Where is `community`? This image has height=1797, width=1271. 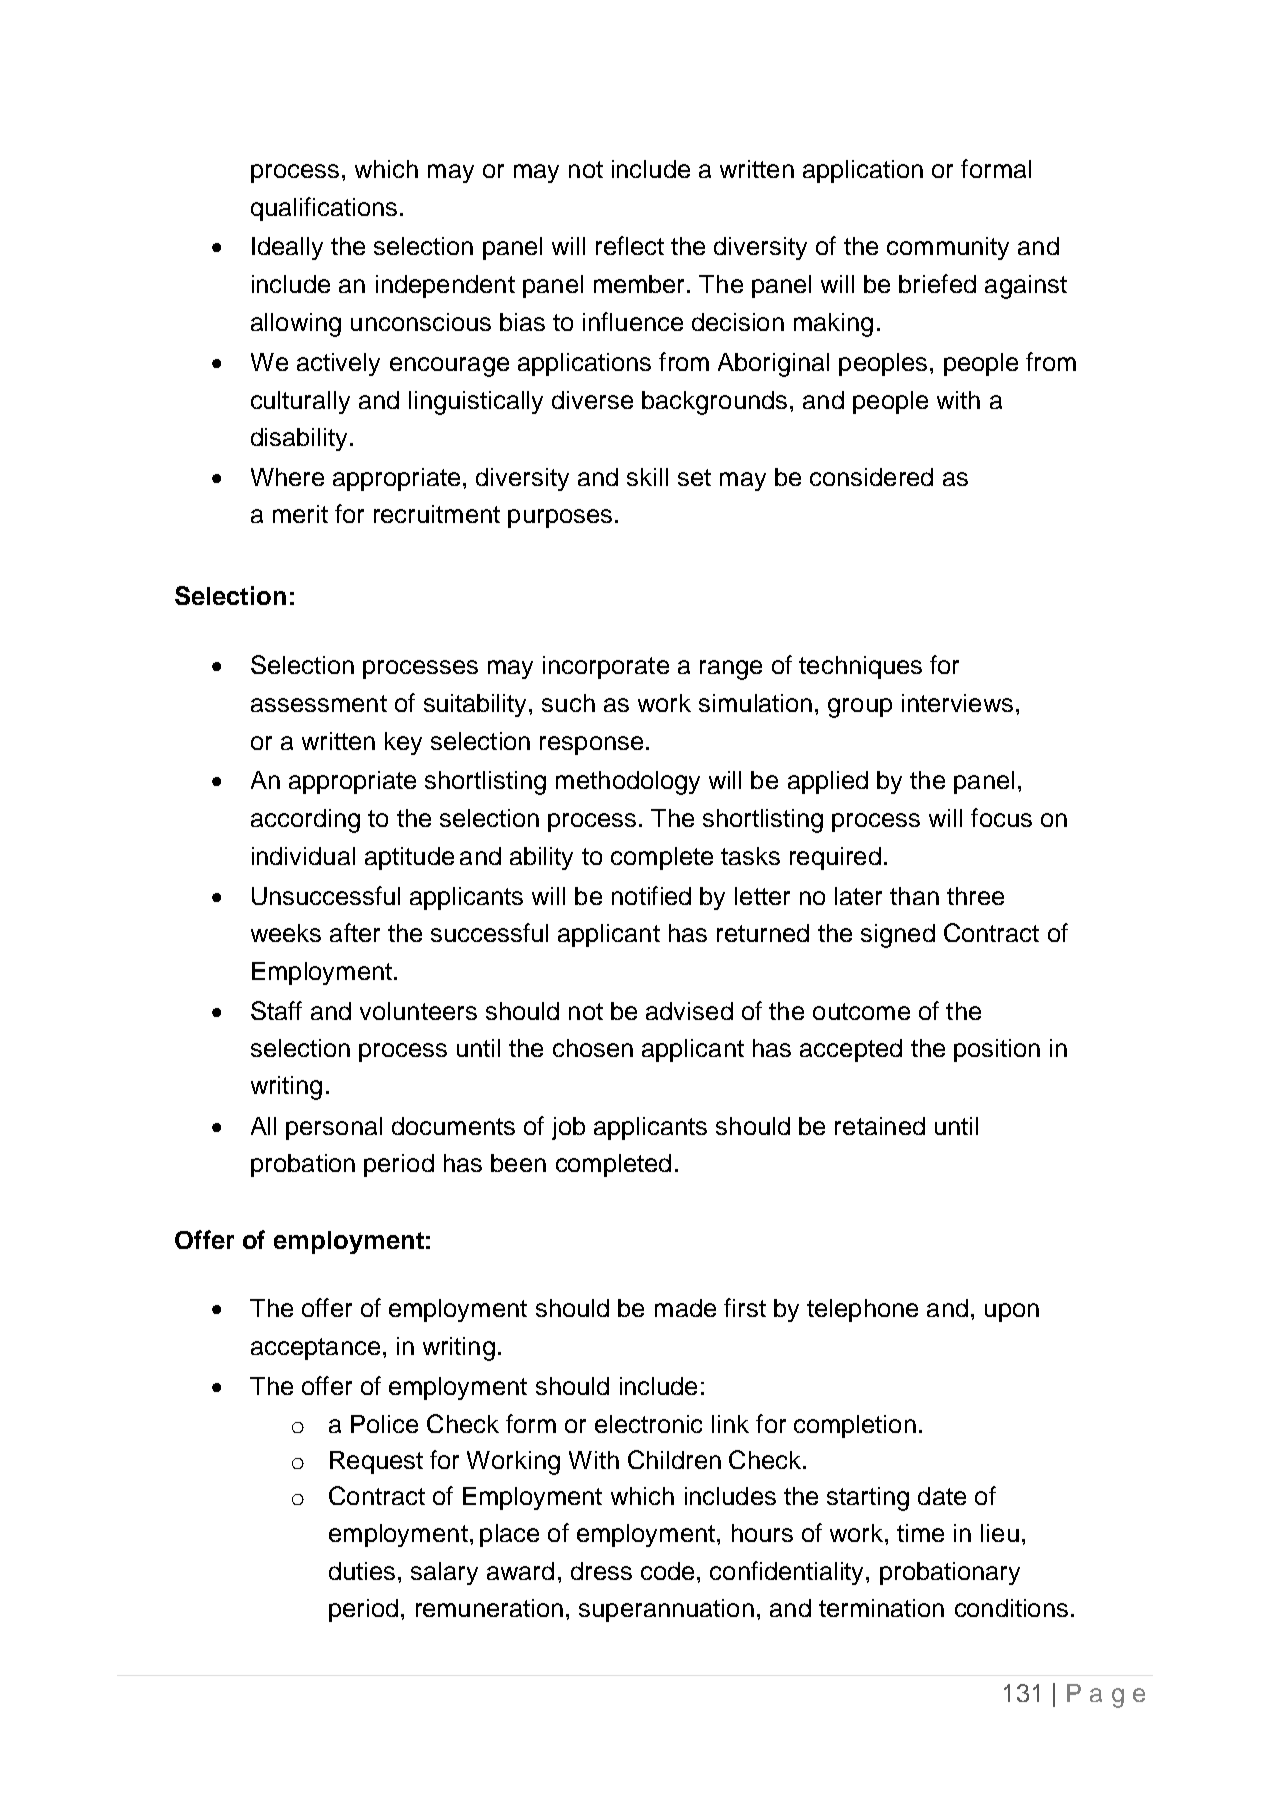 community is located at coordinates (948, 248).
